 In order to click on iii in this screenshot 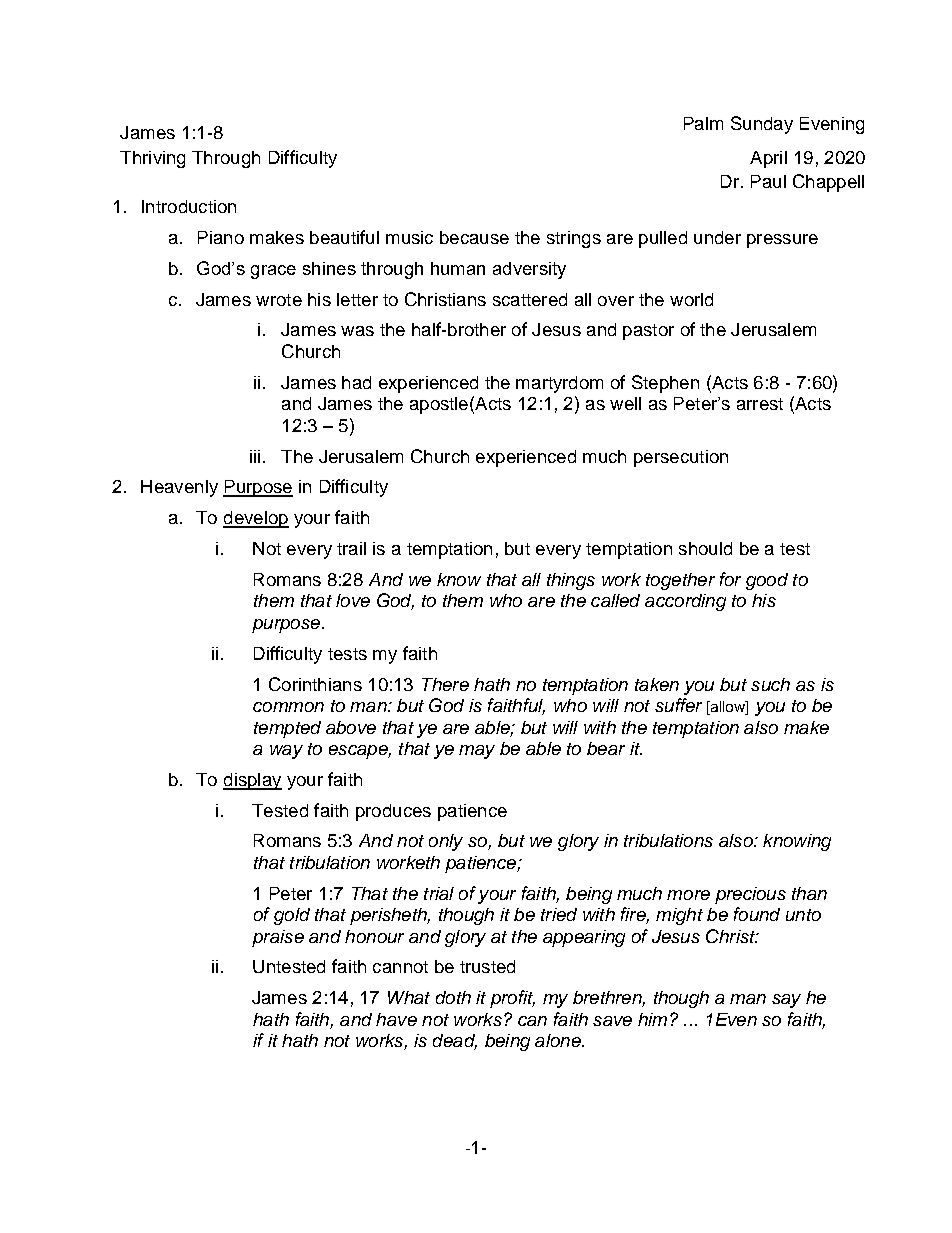, I will do `click(255, 456)`.
